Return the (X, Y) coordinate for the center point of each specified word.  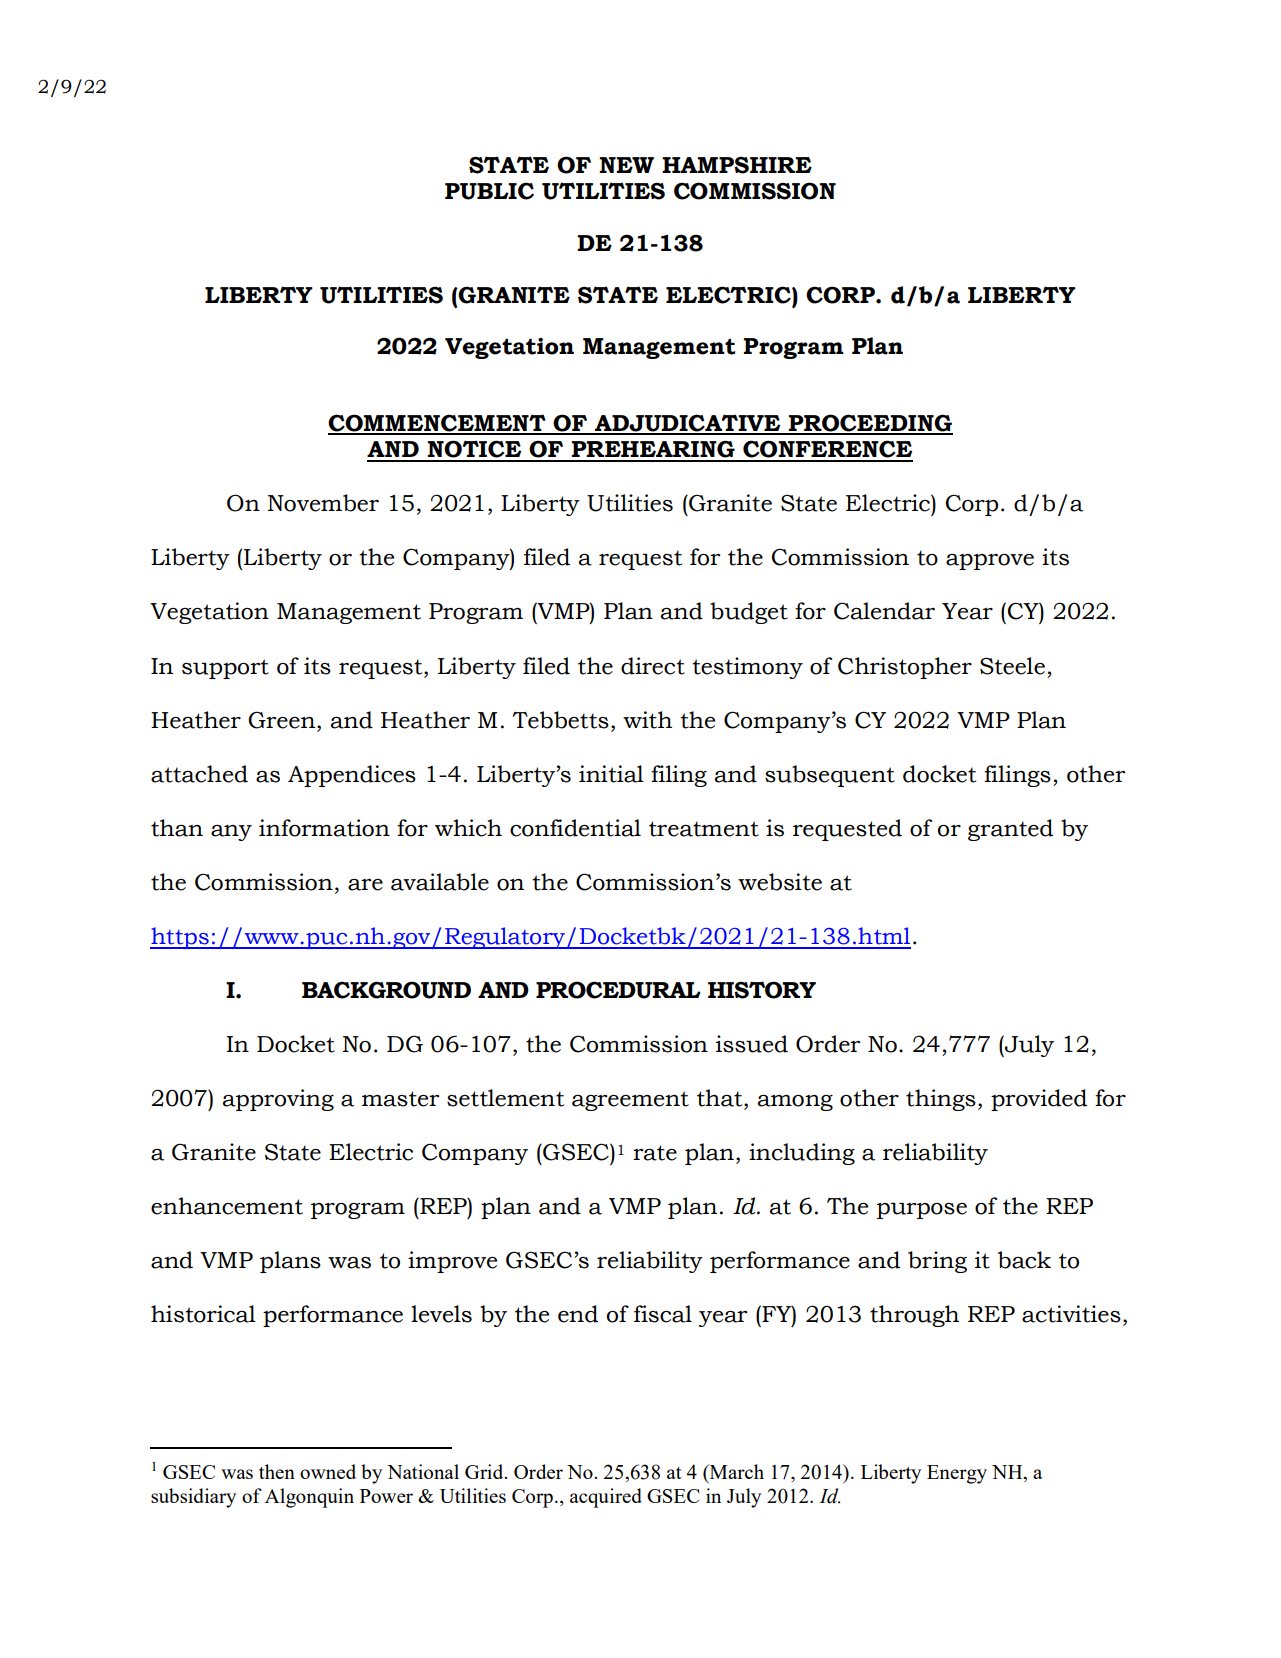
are (365, 885)
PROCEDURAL (618, 990)
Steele (1012, 666)
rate (655, 1153)
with (647, 720)
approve (990, 562)
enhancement (227, 1206)
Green (283, 720)
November (323, 503)
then (277, 1471)
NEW (626, 165)
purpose (922, 1210)
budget (749, 613)
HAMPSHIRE (737, 165)
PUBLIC (489, 191)
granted (1010, 830)
